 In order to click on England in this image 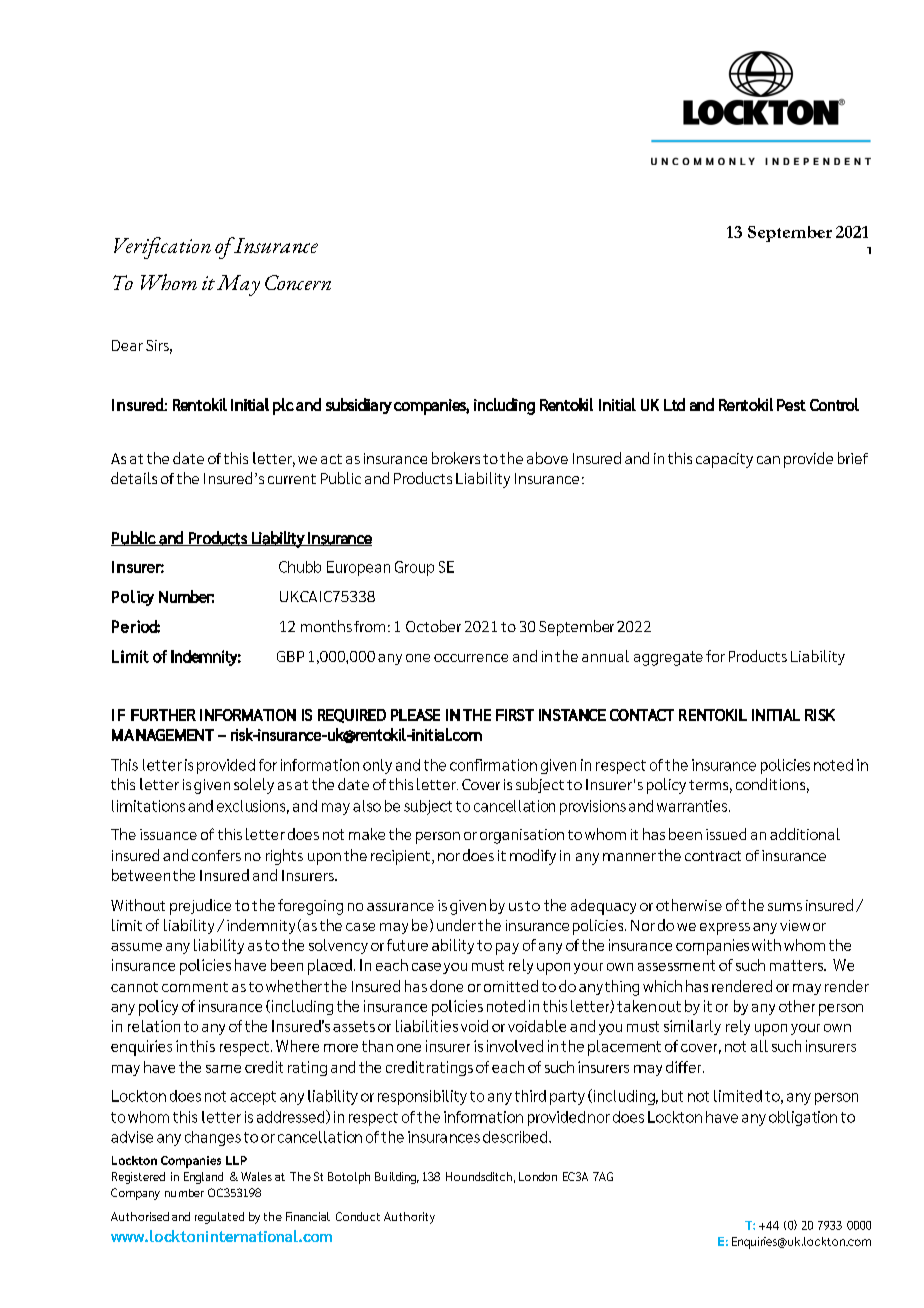, I will do `click(203, 1178)`.
